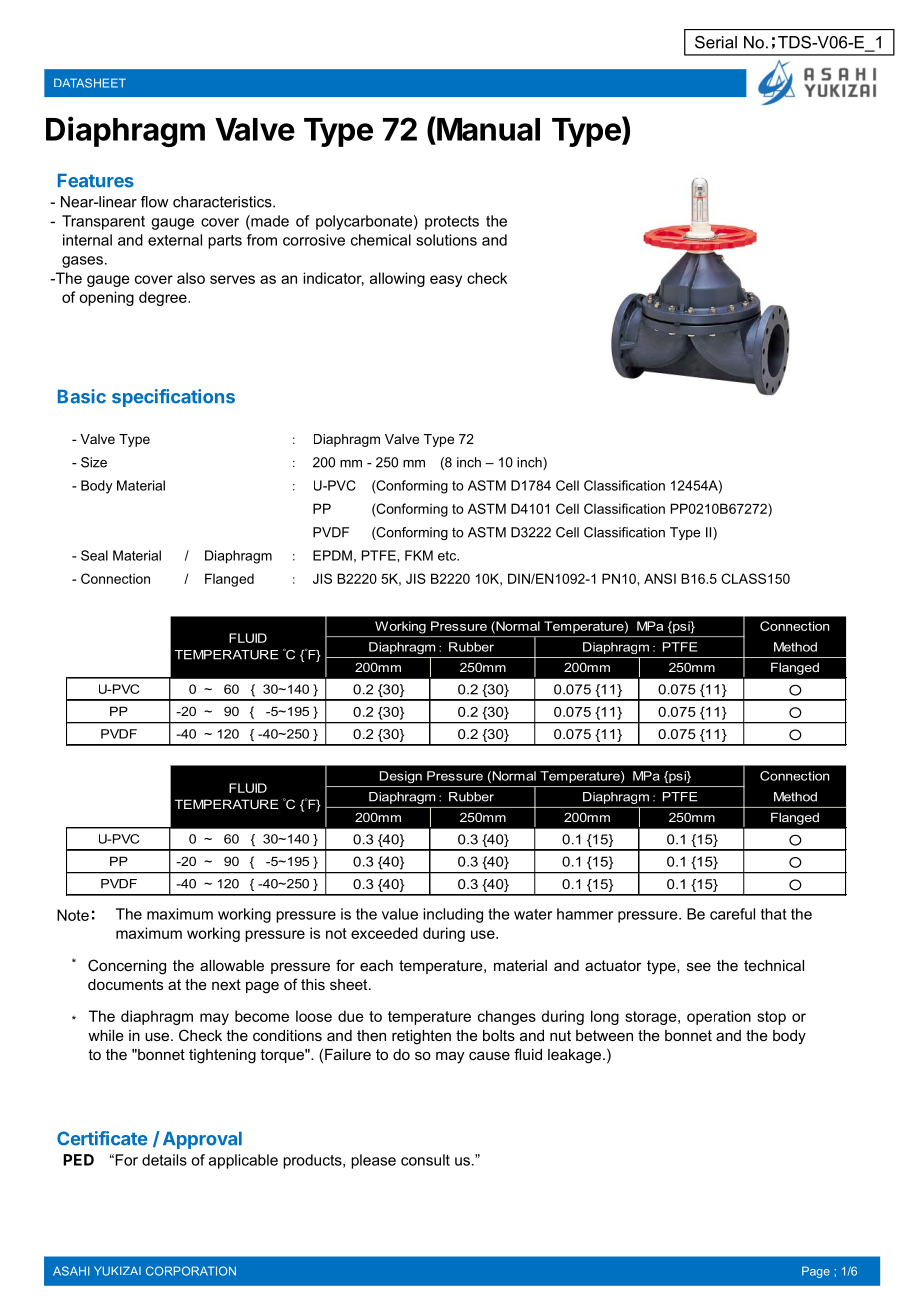  What do you see at coordinates (660, 578) in the screenshot?
I see `ANSI` at bounding box center [660, 578].
